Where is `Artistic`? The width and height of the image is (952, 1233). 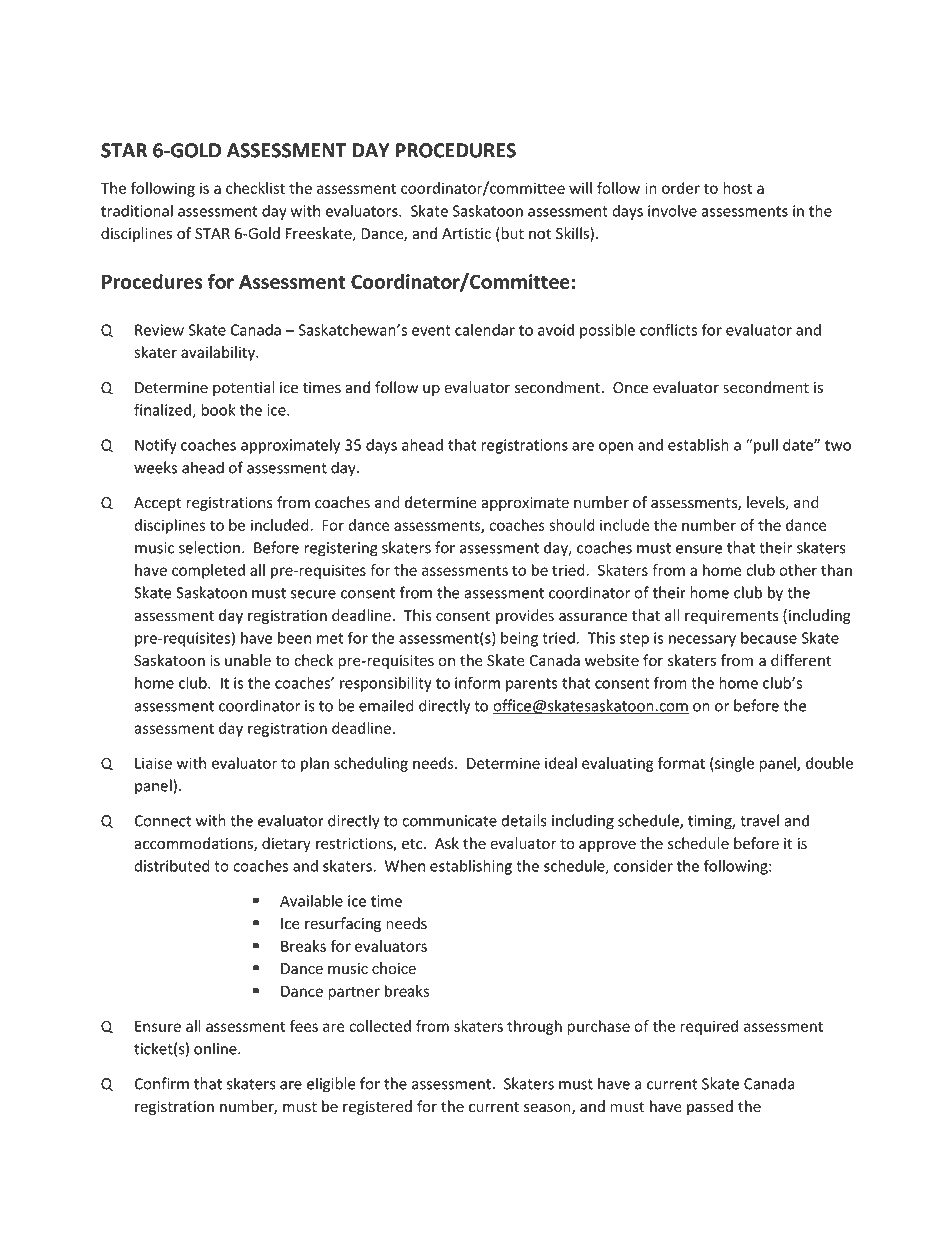
Artistic is located at coordinates (466, 234).
